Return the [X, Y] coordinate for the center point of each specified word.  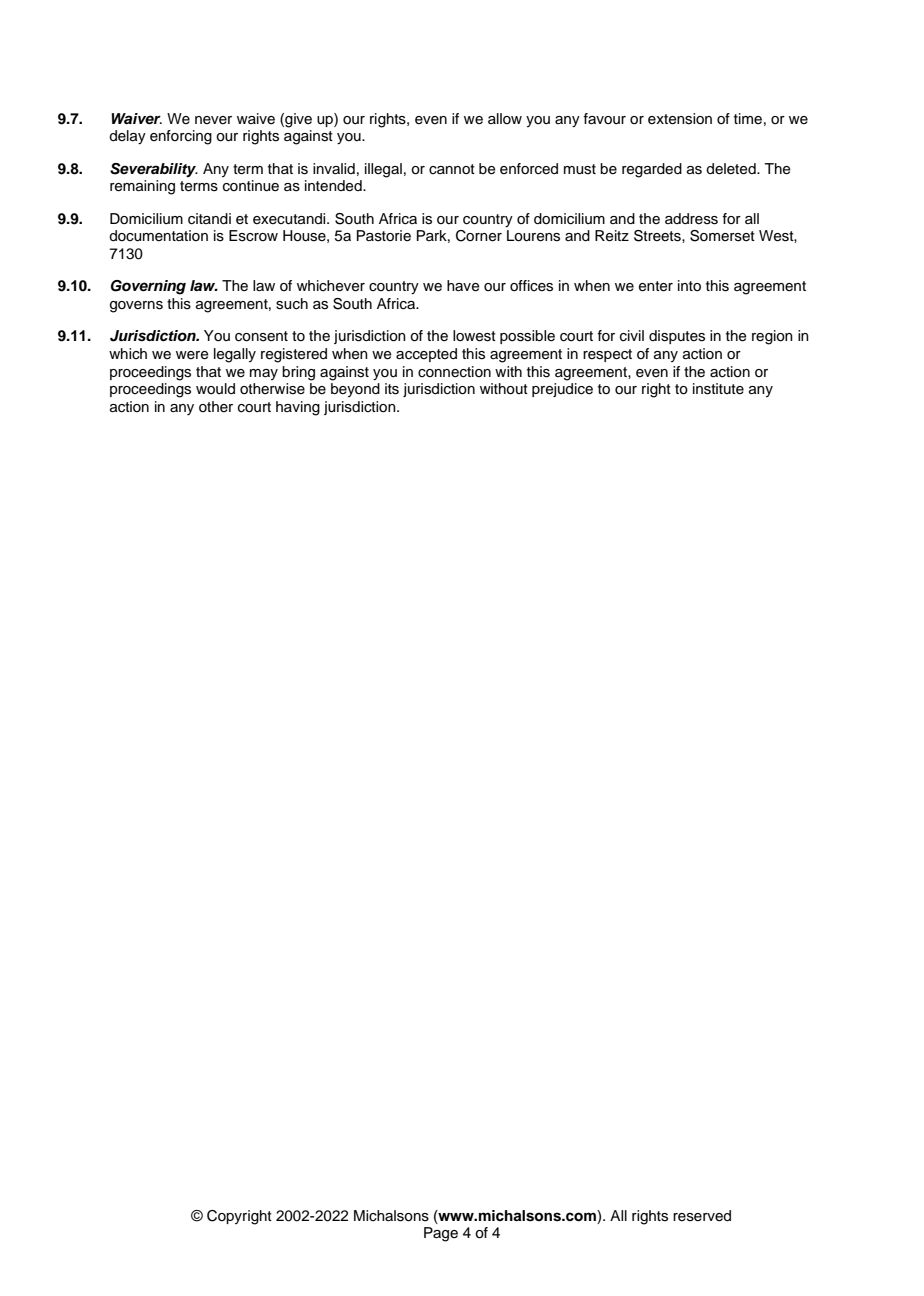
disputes [677, 337]
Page [441, 1234]
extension [680, 119]
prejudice [562, 390]
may [264, 374]
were [192, 355]
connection [454, 372]
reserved [702, 1216]
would [215, 389]
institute [718, 389]
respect [607, 355]
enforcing [181, 137]
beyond [355, 390]
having [298, 408]
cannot [452, 169]
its [392, 389]
